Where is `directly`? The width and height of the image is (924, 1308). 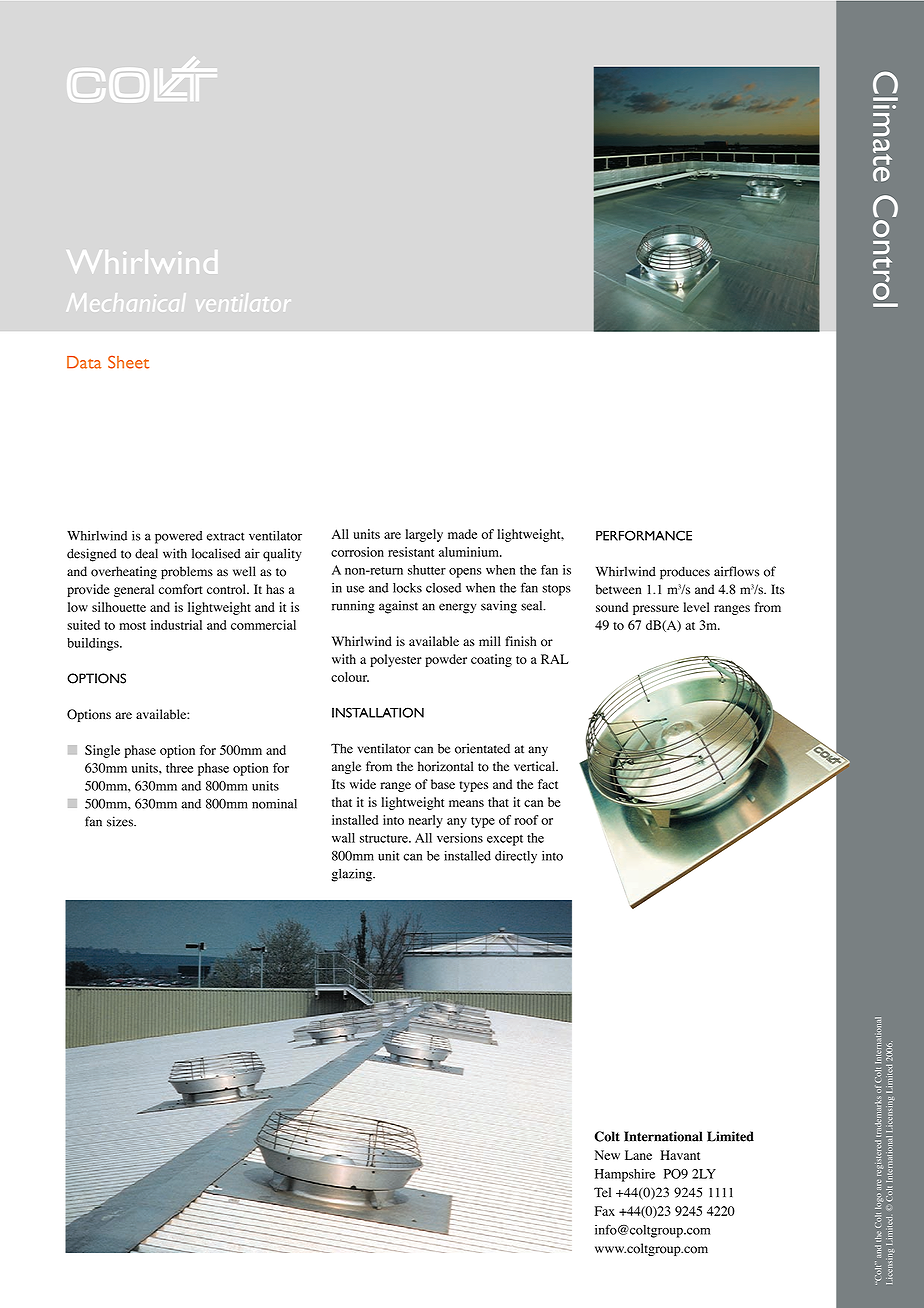
directly is located at coordinates (516, 857).
